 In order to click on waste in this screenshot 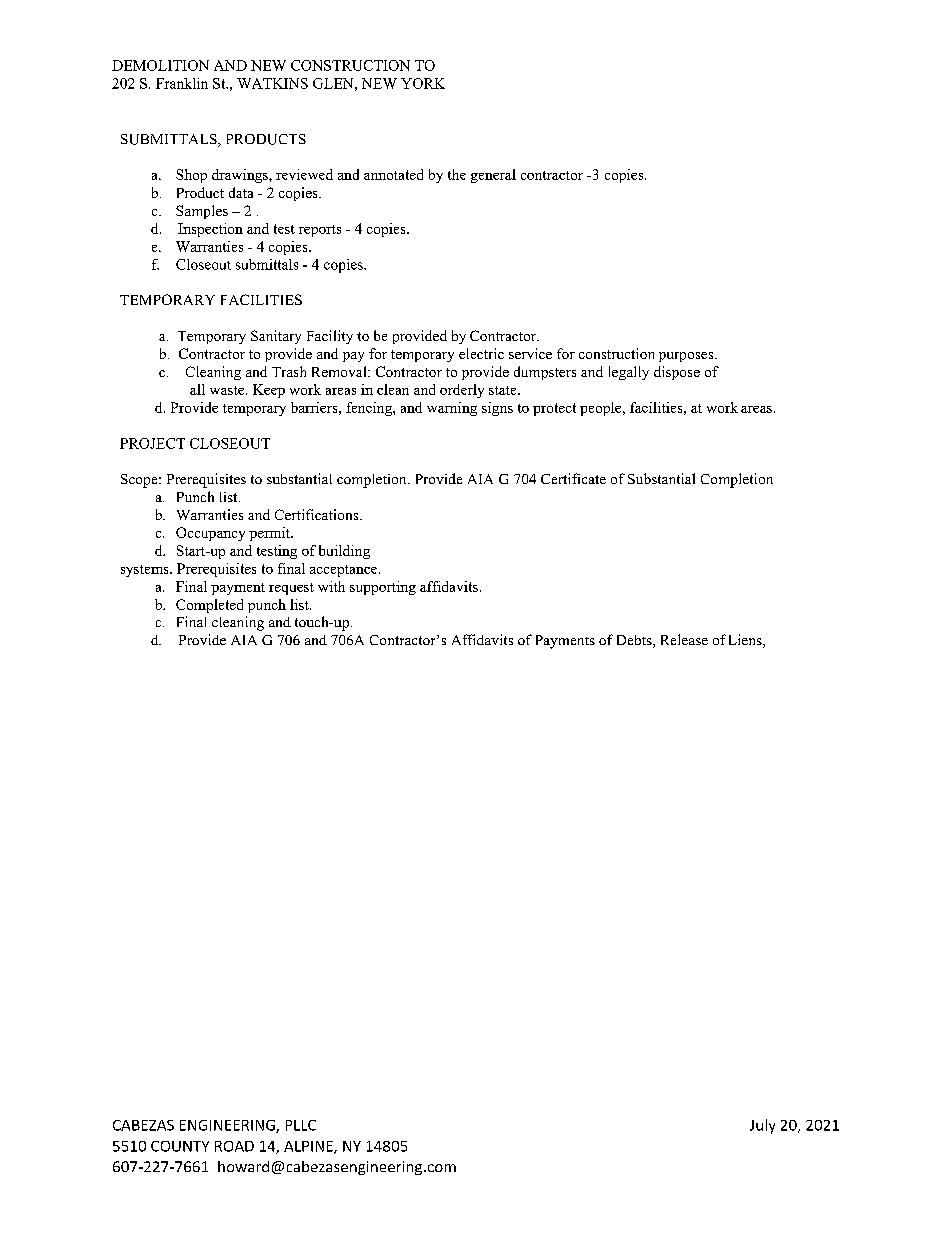, I will do `click(228, 390)`.
